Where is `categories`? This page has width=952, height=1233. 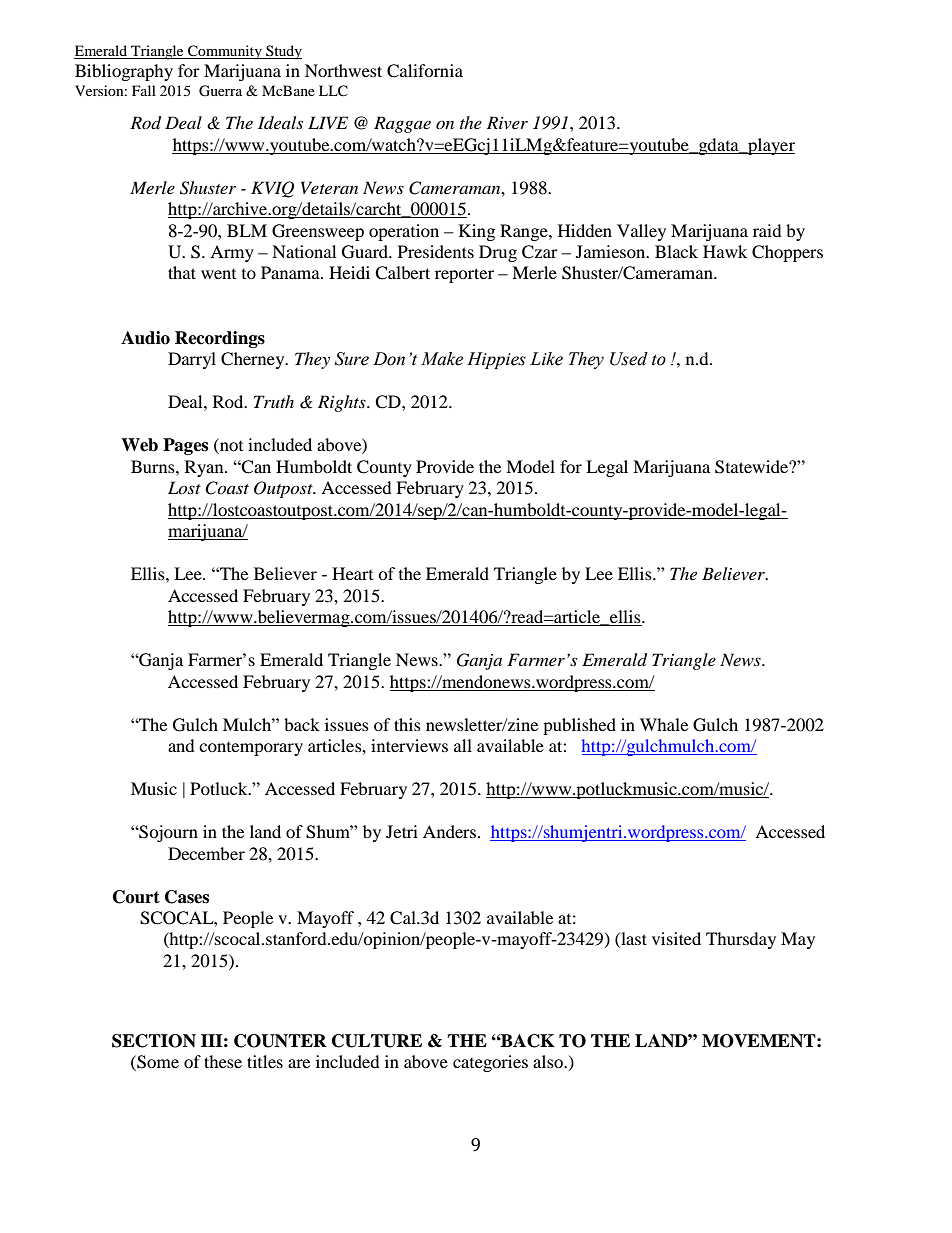 categories is located at coordinates (490, 1063).
